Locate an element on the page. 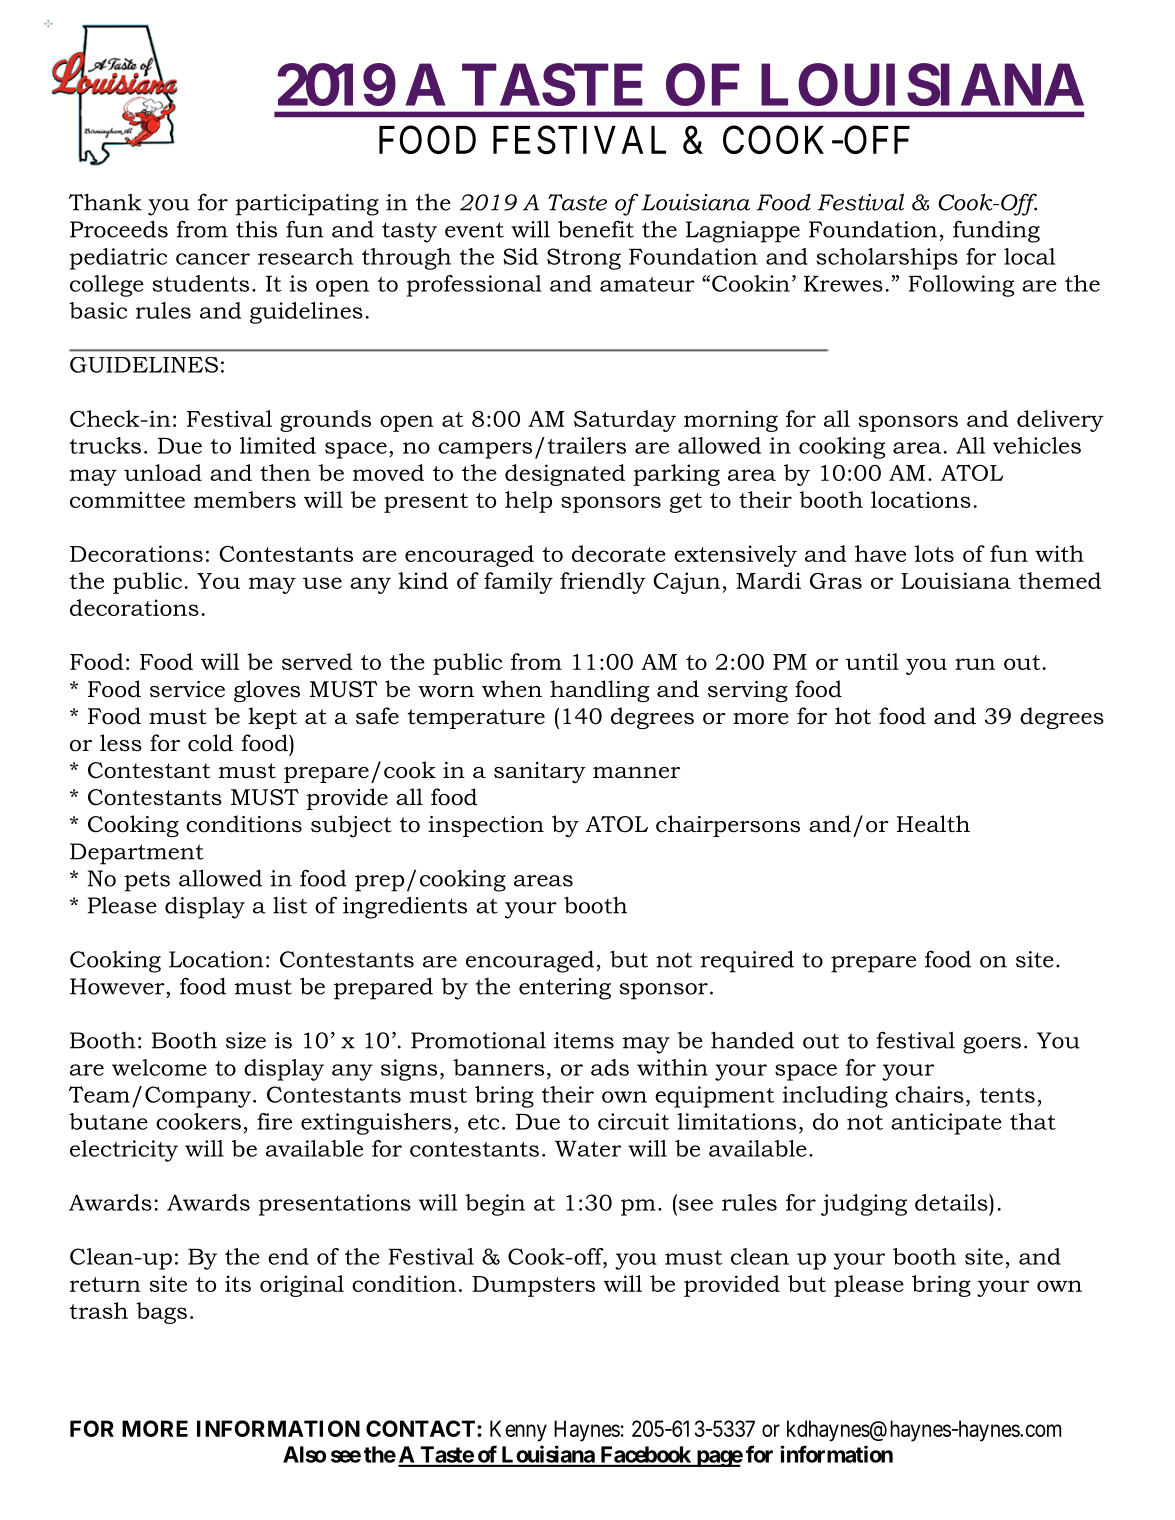 This image has width=1175, height=1520. funding is located at coordinates (996, 231).
